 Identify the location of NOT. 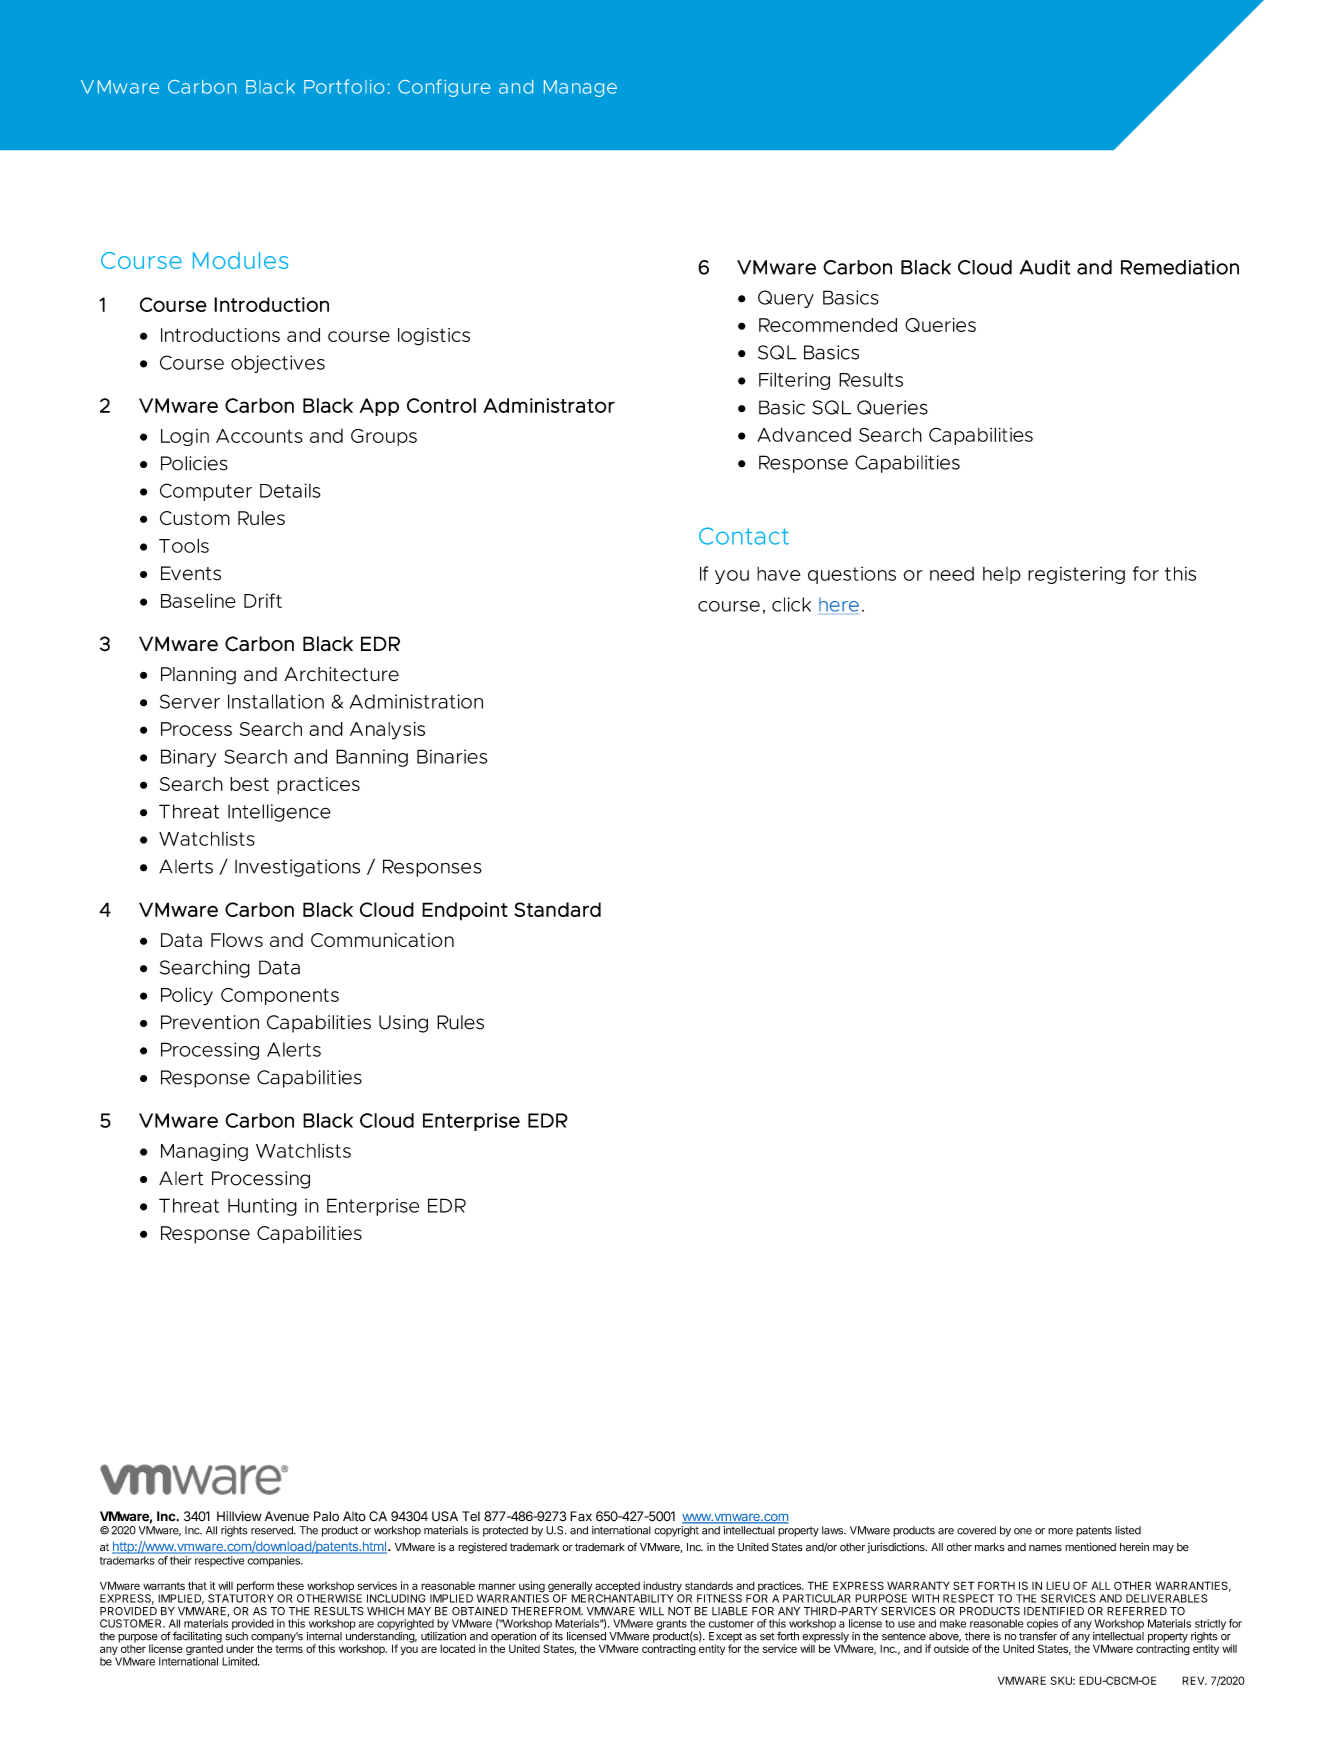
(679, 1611).
